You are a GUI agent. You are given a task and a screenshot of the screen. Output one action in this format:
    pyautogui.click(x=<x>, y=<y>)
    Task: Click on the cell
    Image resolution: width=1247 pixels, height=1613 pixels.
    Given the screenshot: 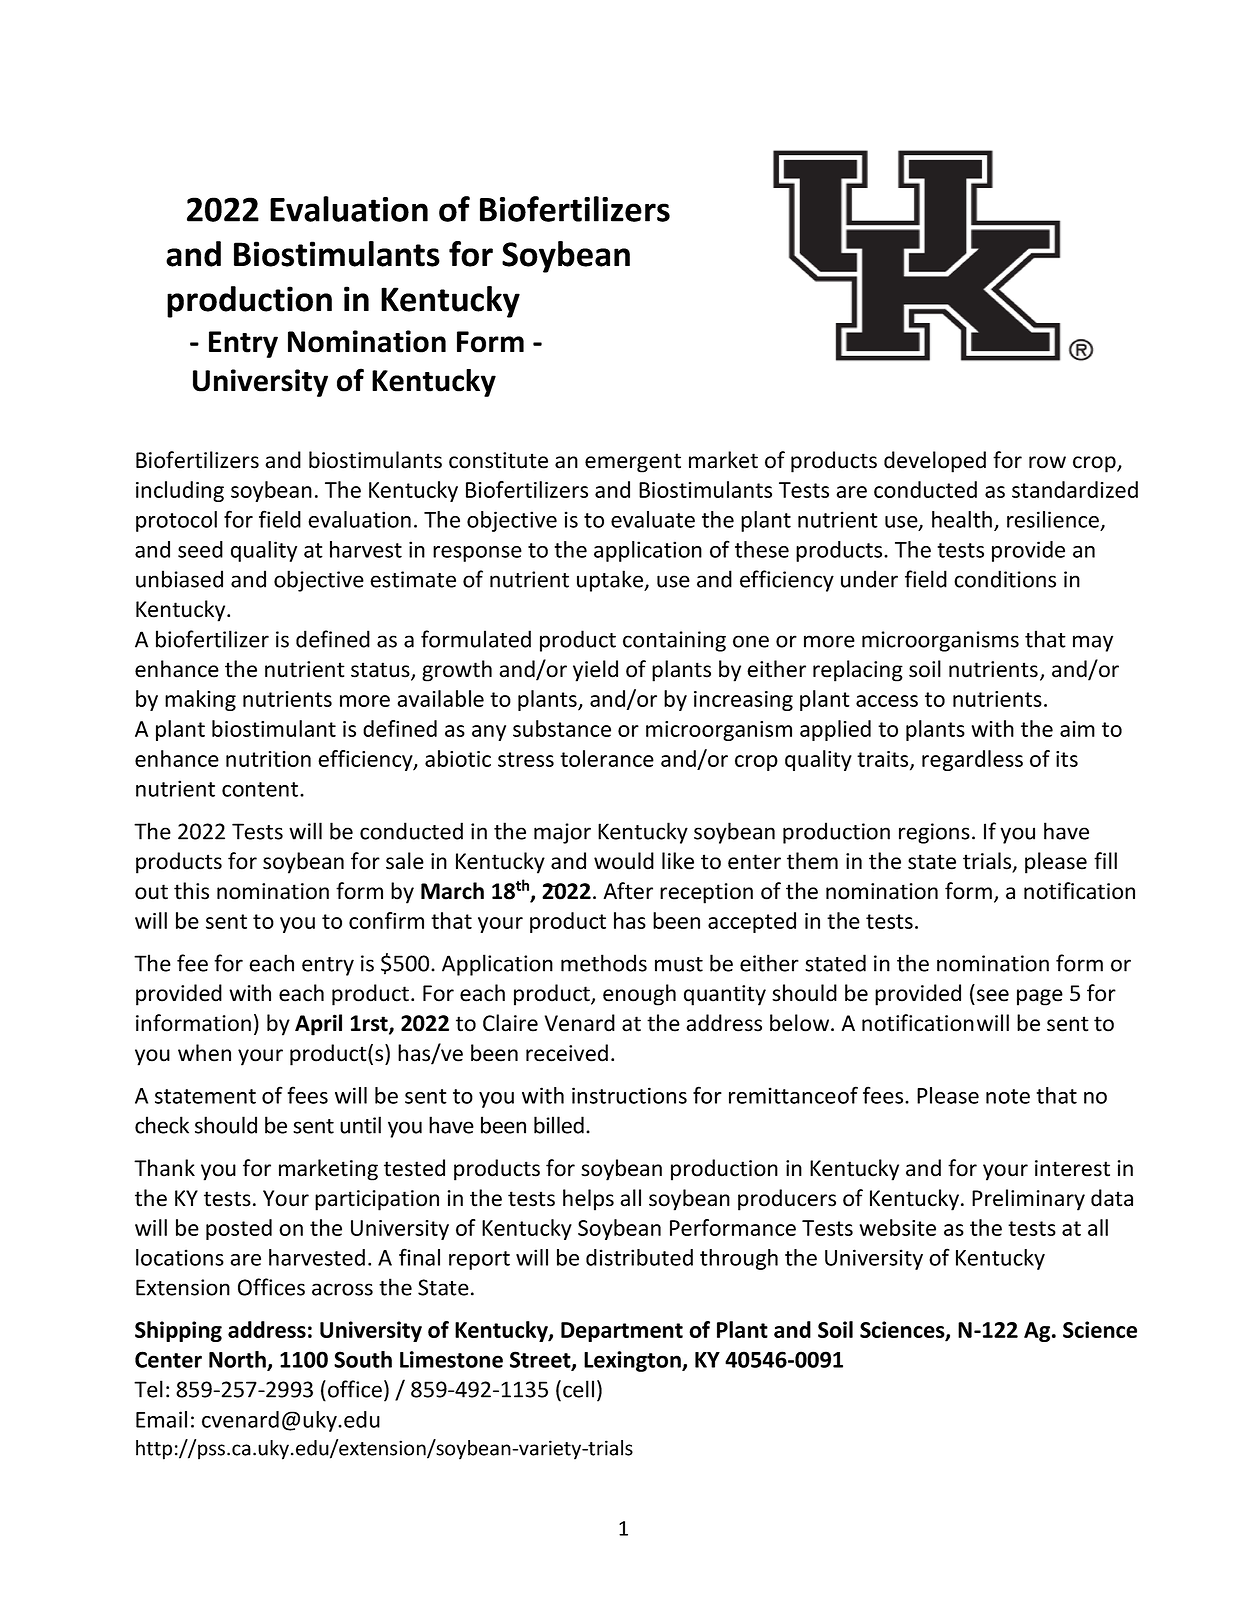 What is the action you would take?
    pyautogui.click(x=578, y=1389)
